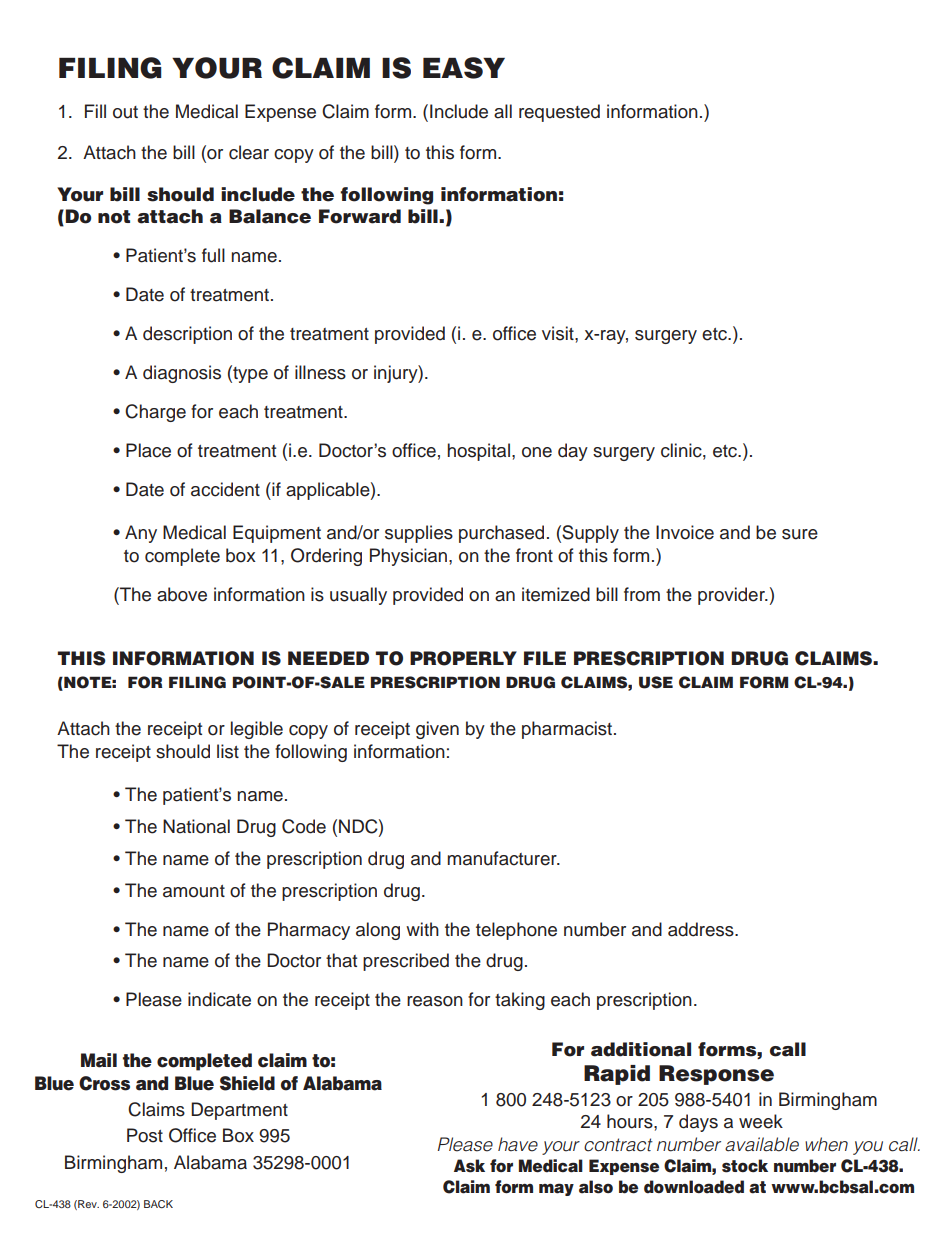  What do you see at coordinates (422, 929) in the image?
I see `with` at bounding box center [422, 929].
